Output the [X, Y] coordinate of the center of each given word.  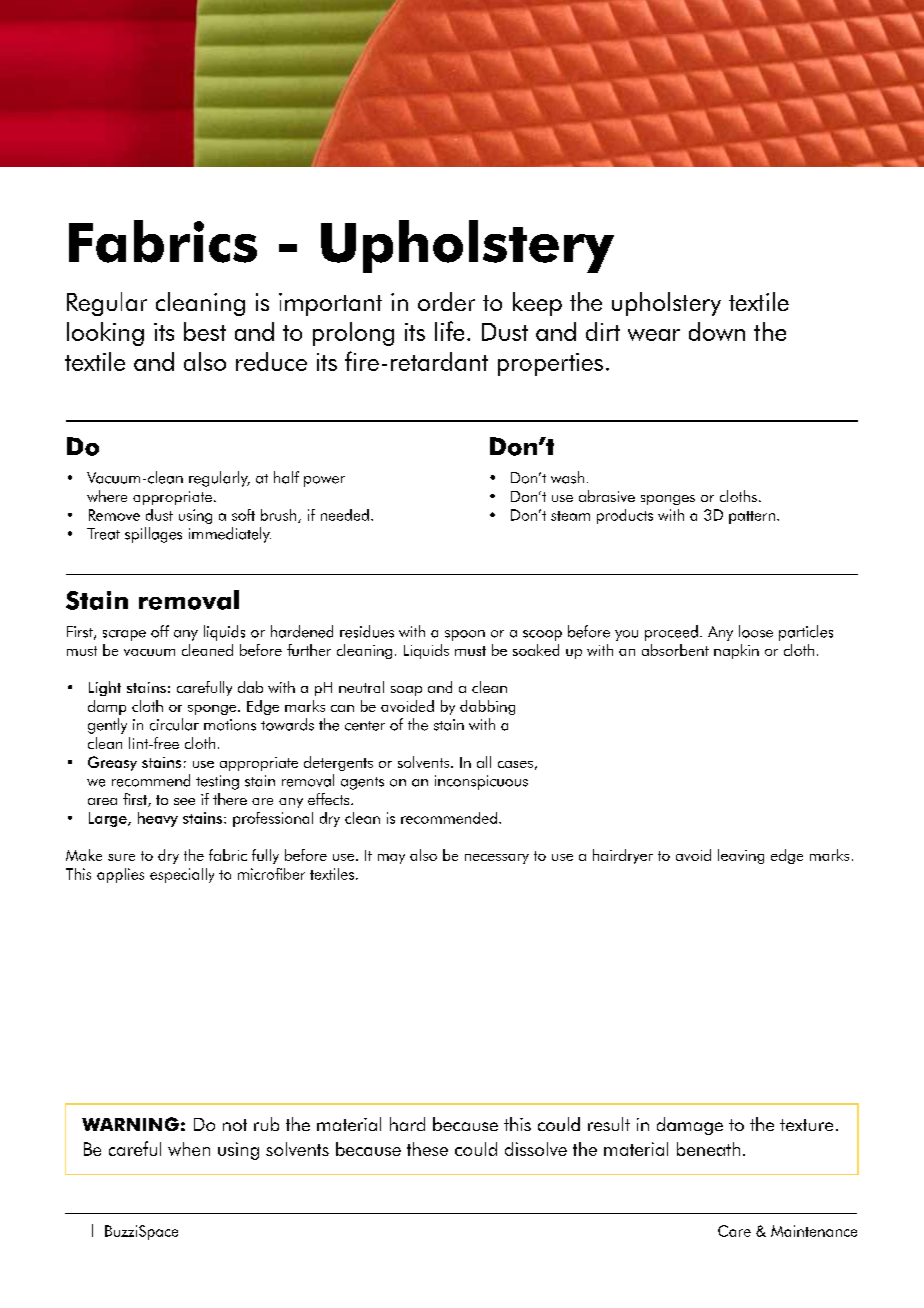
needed [345, 515]
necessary [497, 859]
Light [105, 688]
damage [690, 1126]
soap [406, 691]
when [189, 1149]
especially [182, 875]
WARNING [130, 1124]
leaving [741, 856]
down [717, 331]
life [449, 331]
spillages [153, 535]
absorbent [675, 650]
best [205, 331]
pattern [752, 517]
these [427, 1149]
